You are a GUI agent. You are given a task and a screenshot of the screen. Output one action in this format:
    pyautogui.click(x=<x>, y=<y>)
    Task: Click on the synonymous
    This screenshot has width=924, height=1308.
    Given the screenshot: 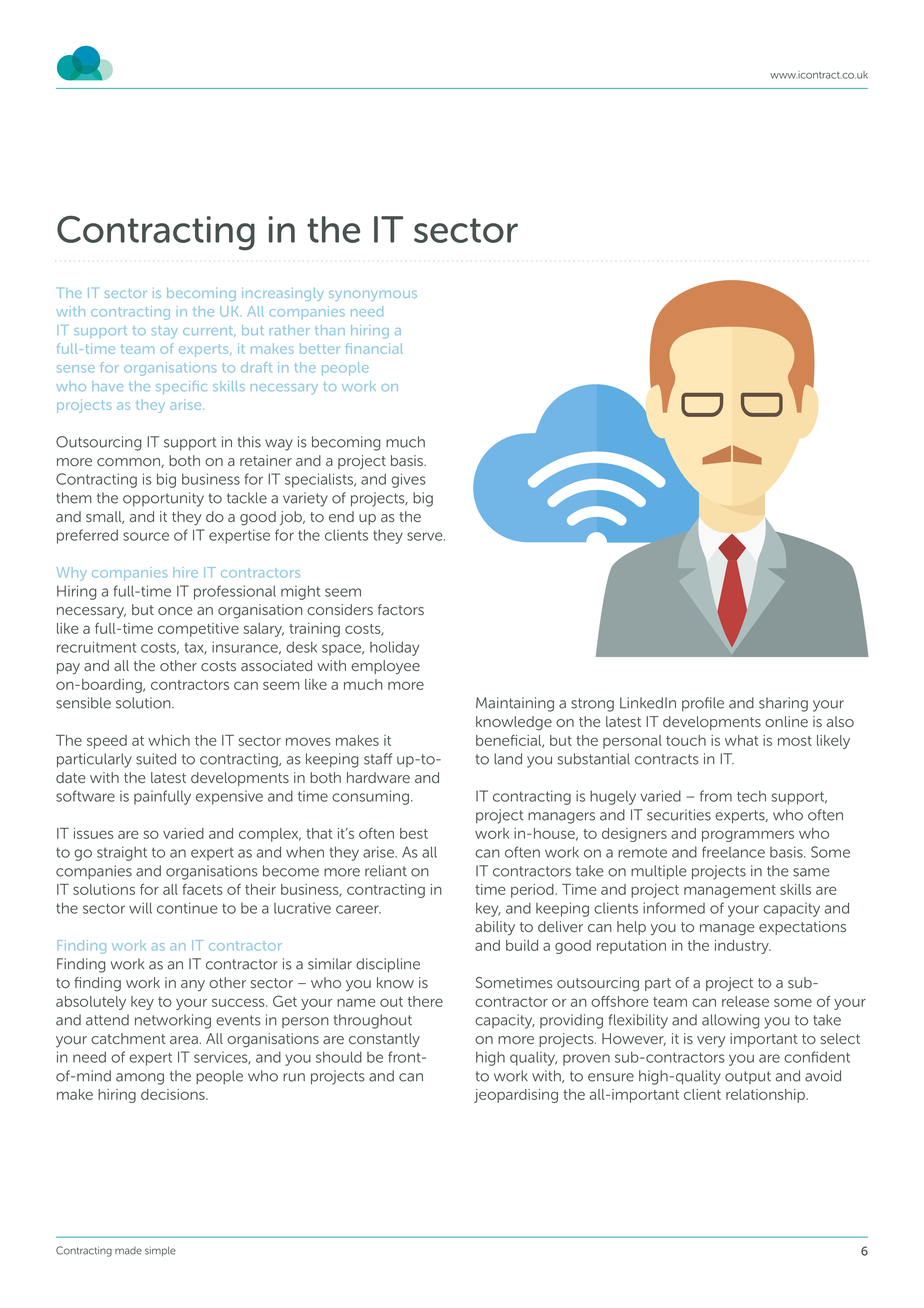 What is the action you would take?
    pyautogui.click(x=373, y=295)
